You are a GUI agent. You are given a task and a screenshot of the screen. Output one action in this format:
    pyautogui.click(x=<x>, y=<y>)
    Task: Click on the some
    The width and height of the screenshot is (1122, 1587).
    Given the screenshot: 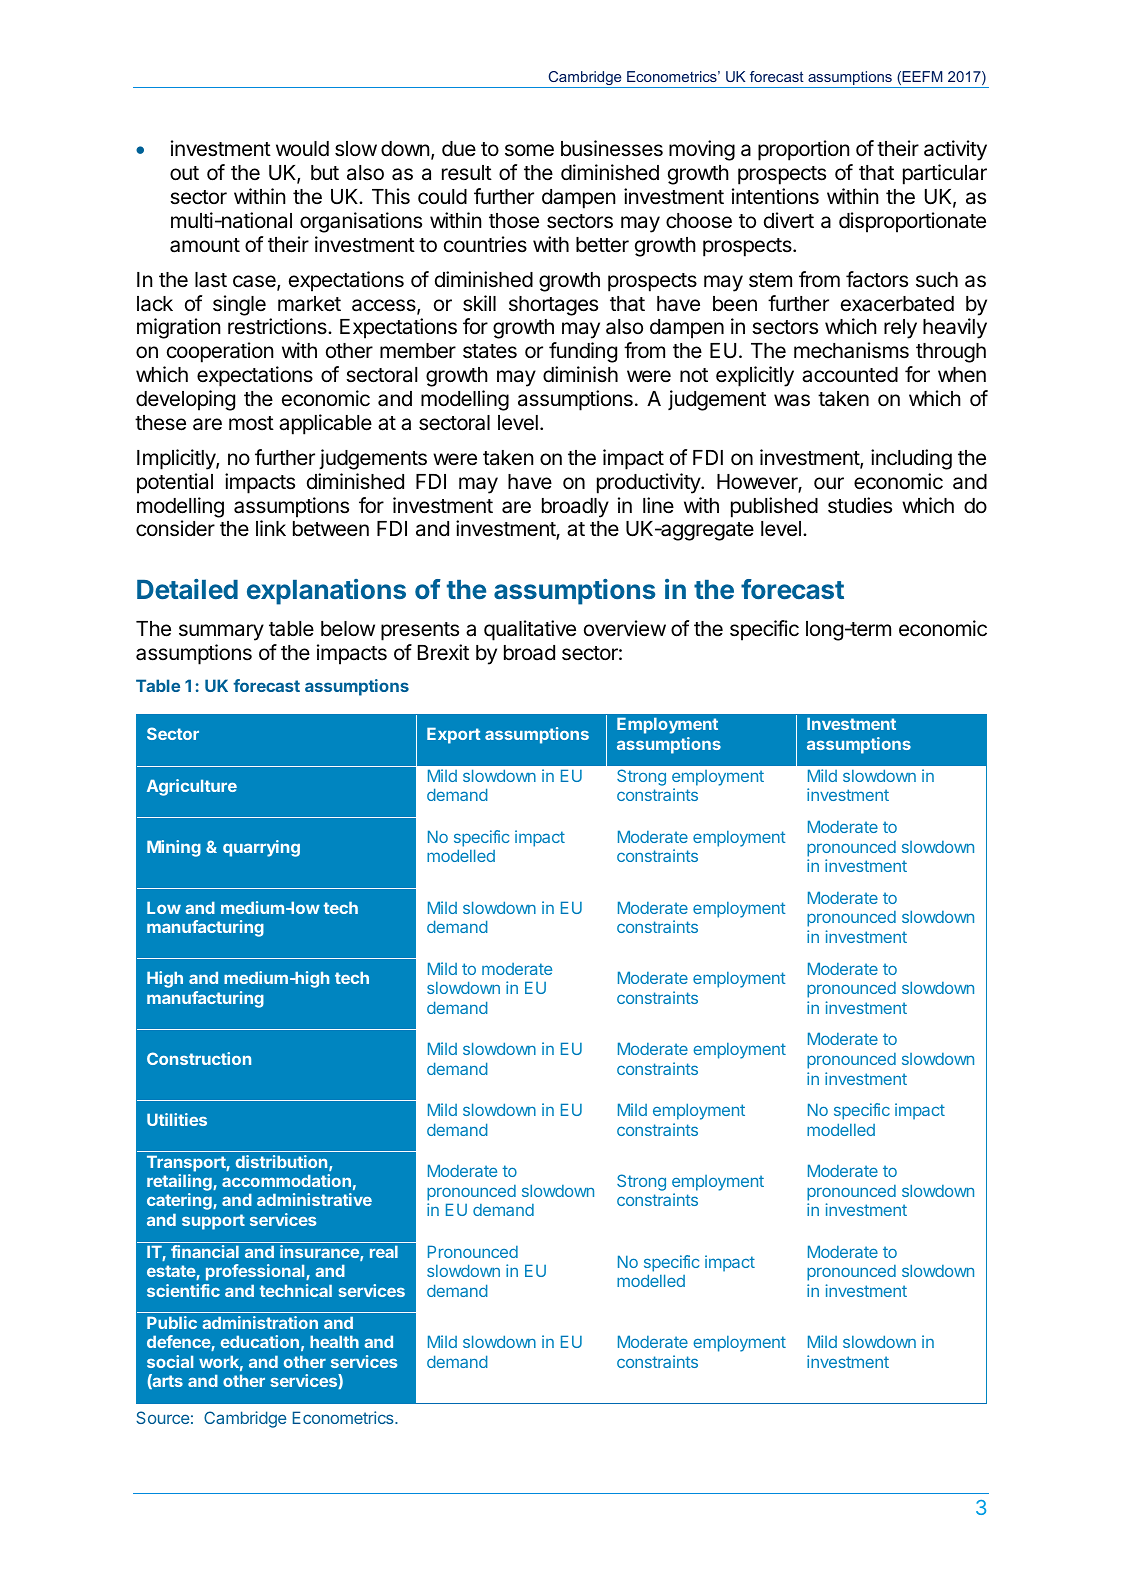 What is the action you would take?
    pyautogui.click(x=529, y=150)
